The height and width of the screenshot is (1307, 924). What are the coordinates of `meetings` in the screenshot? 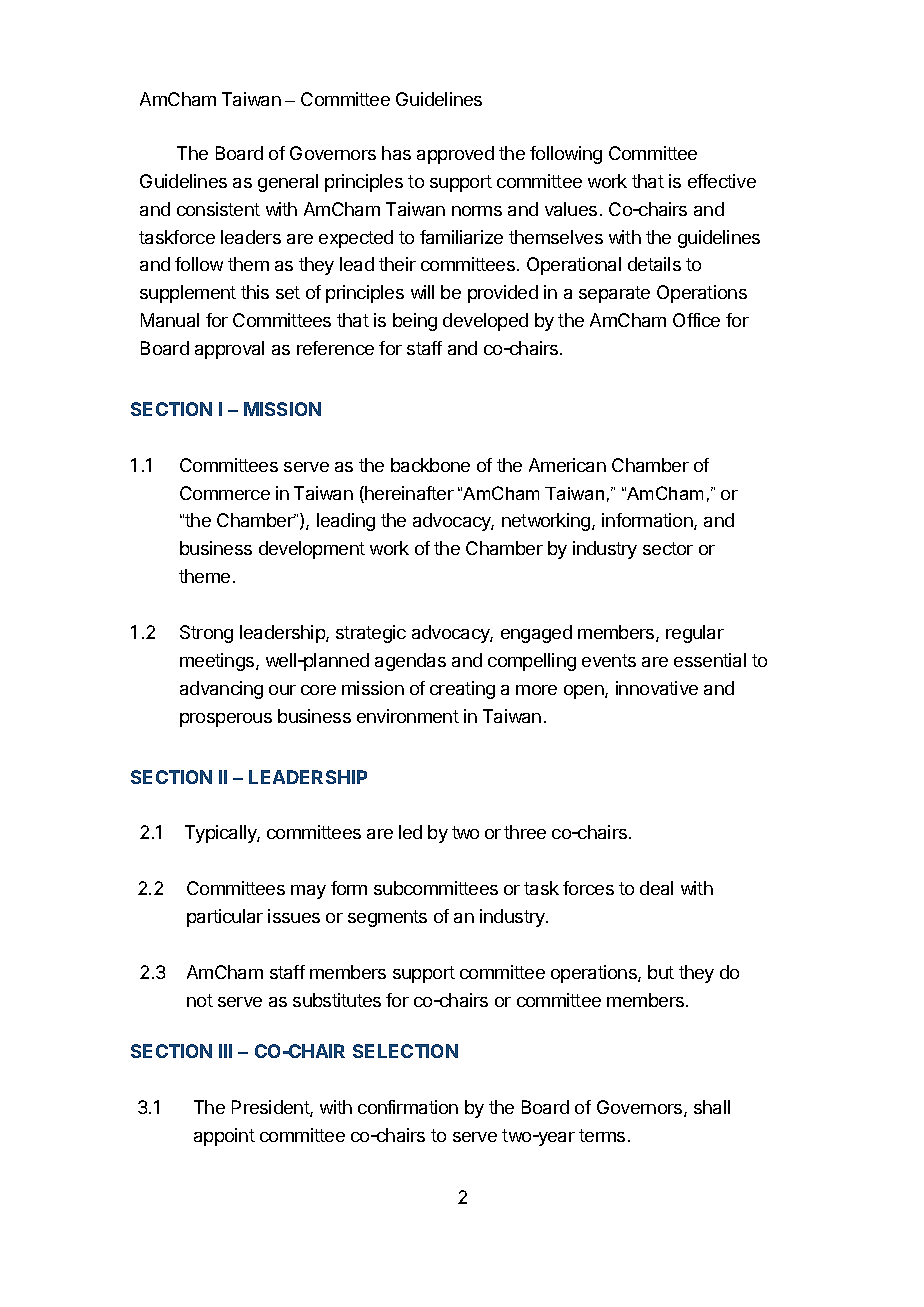 It's located at (218, 662).
